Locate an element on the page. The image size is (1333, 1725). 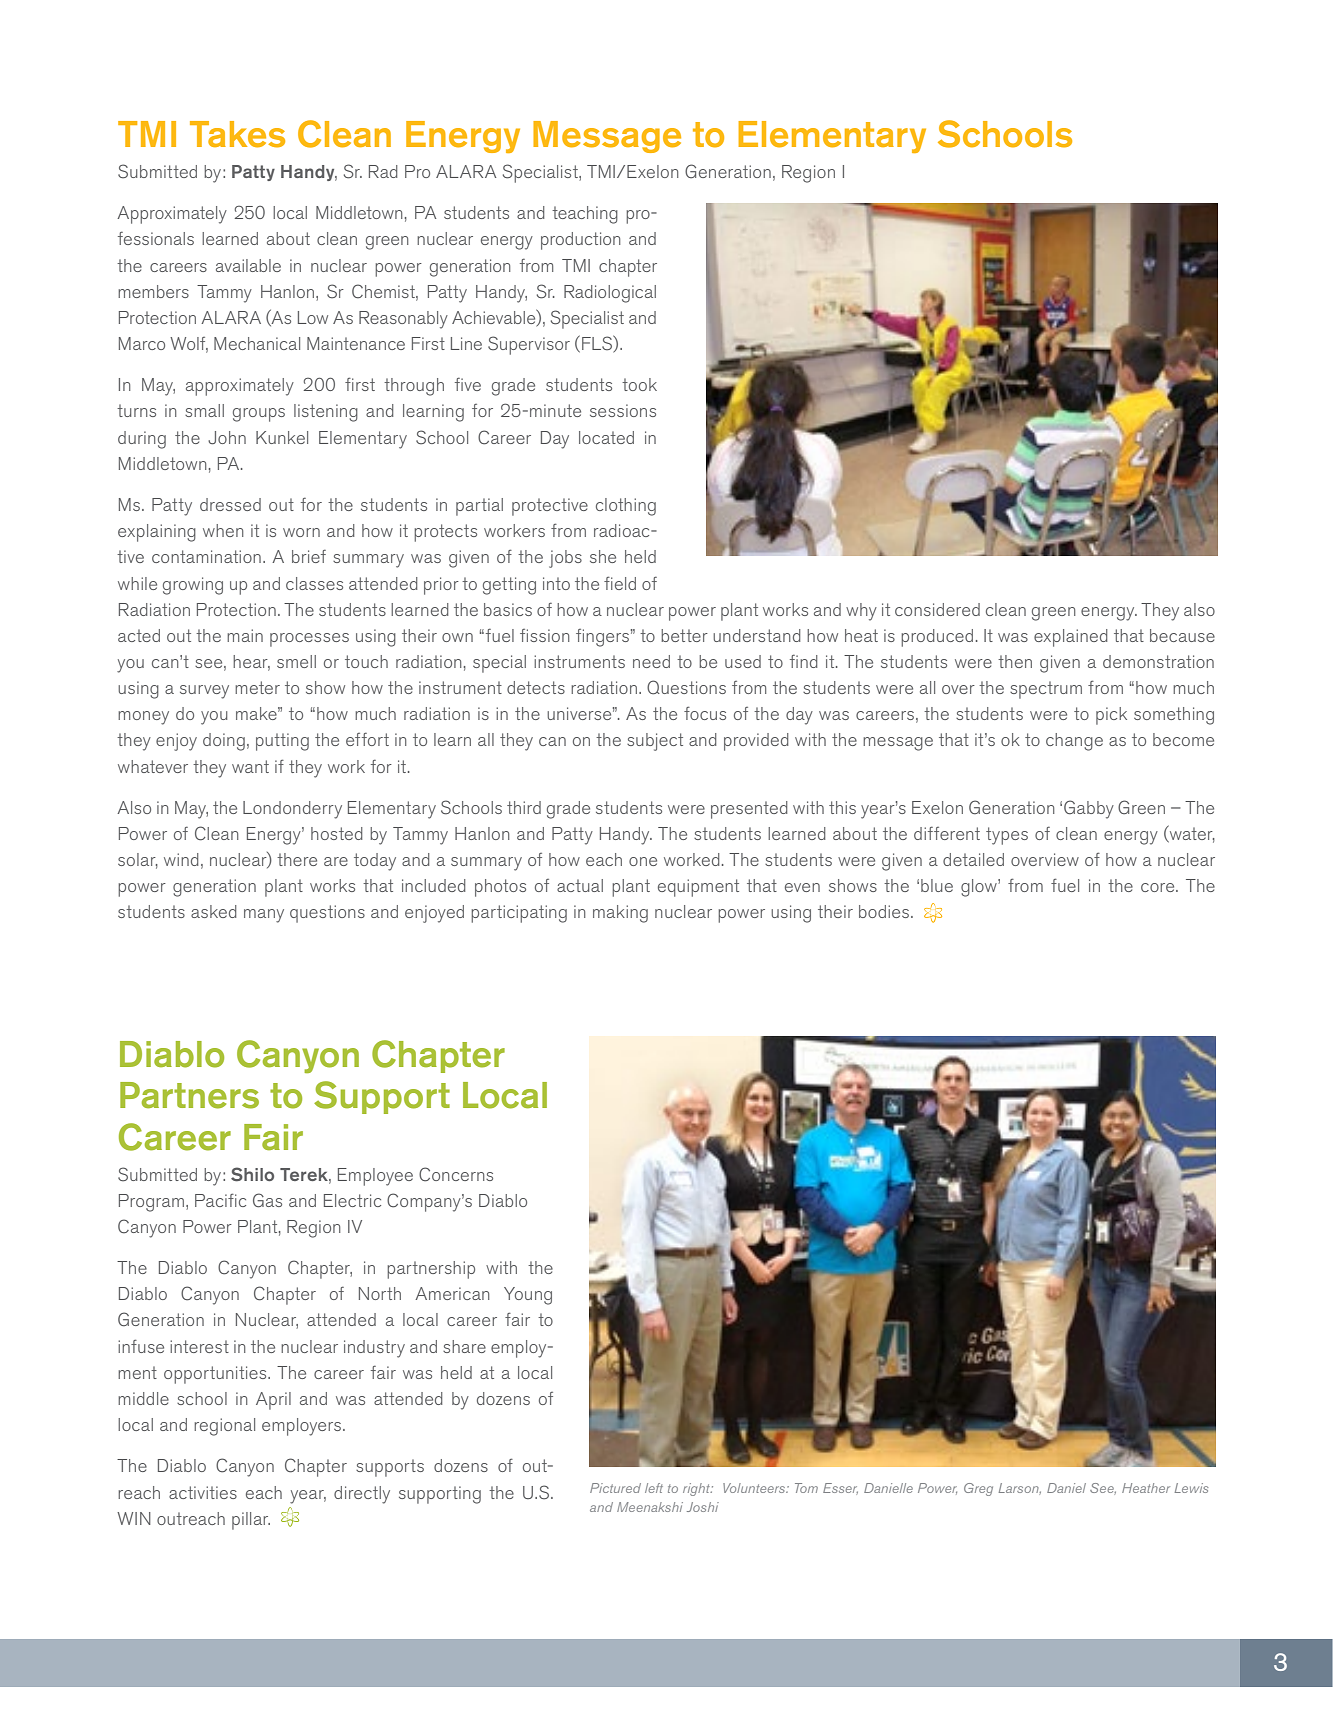
left is located at coordinates (654, 1488).
